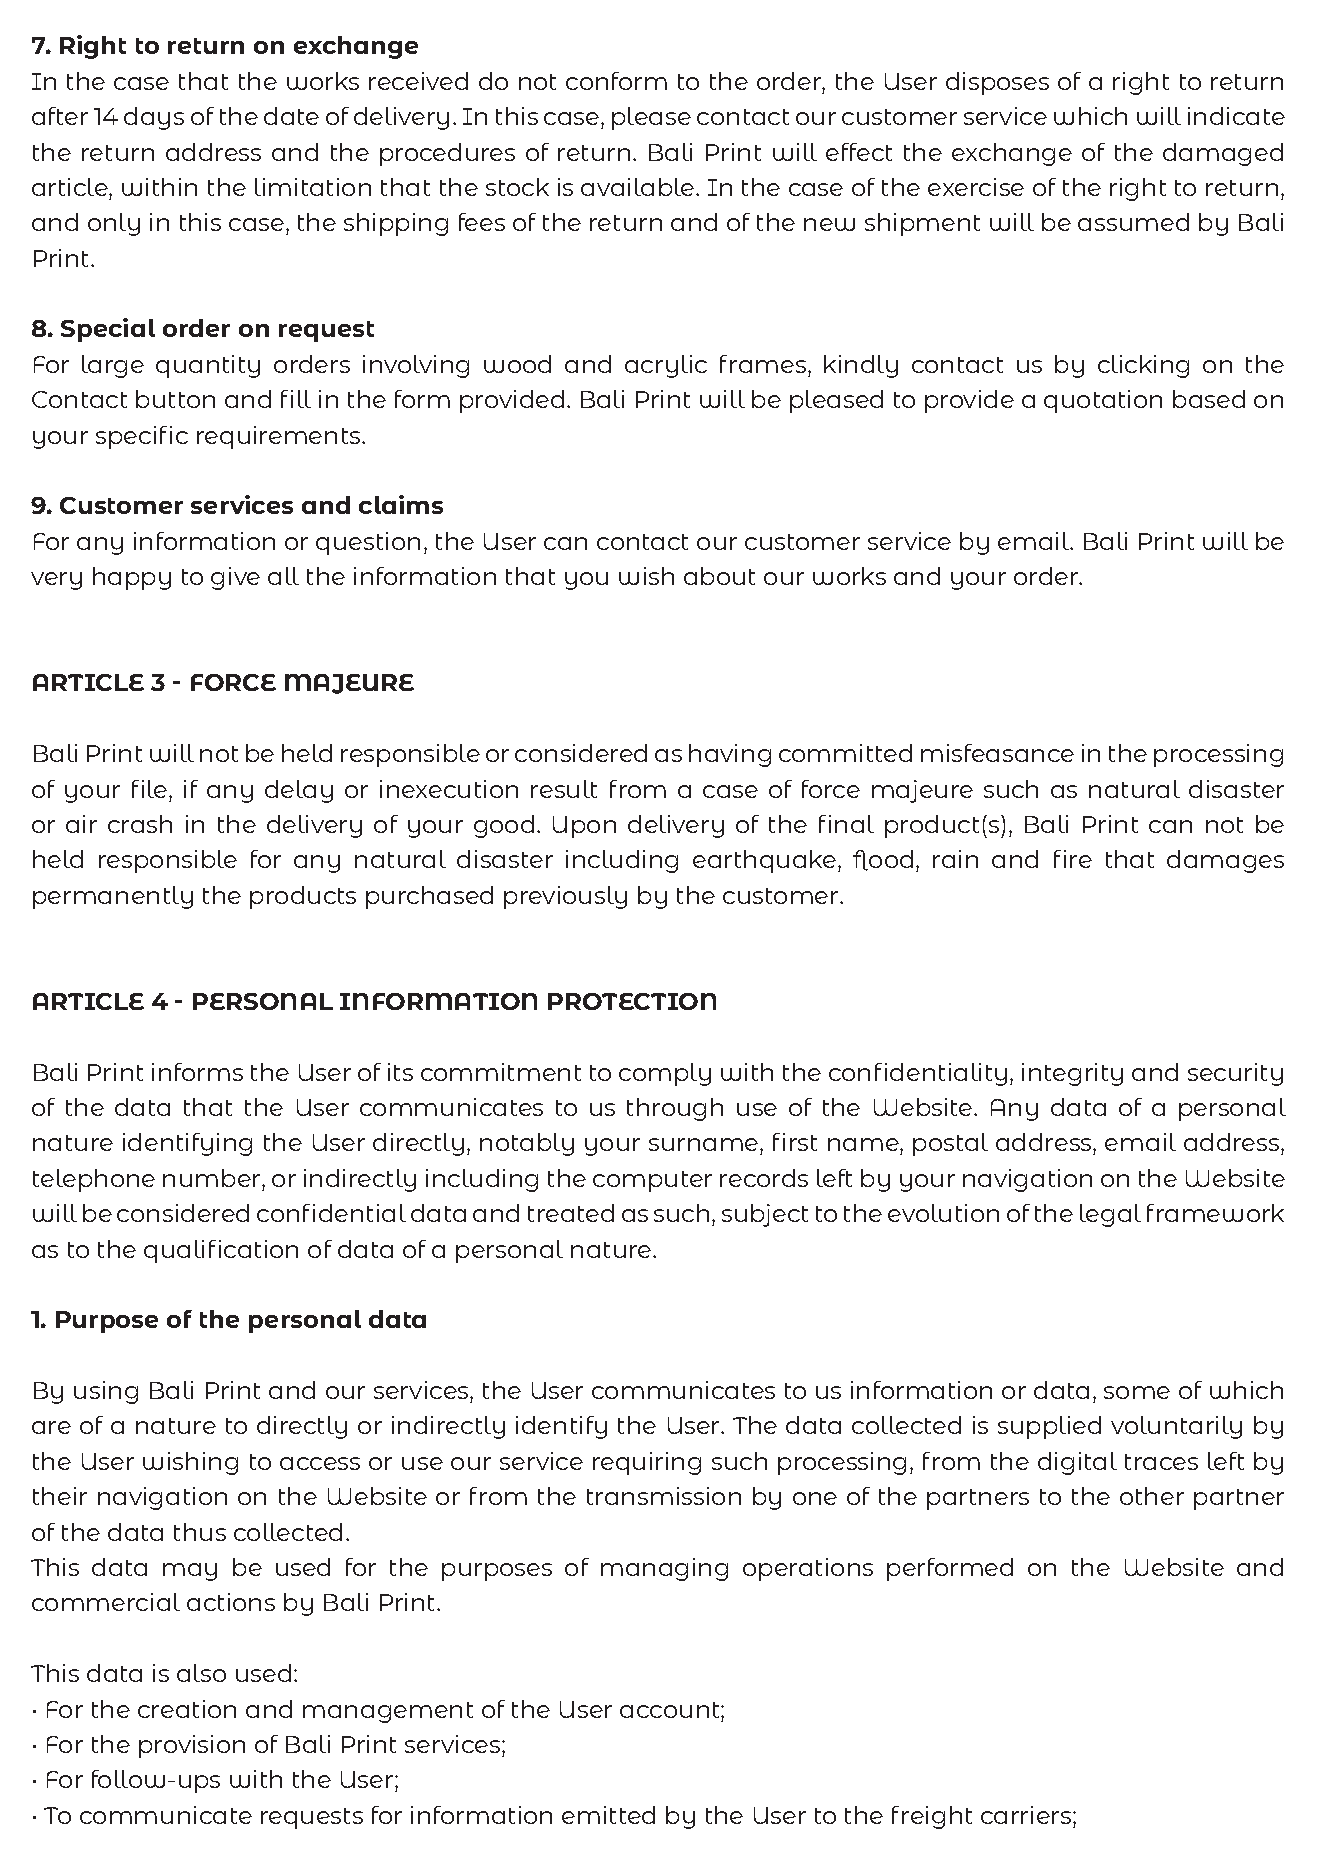 The width and height of the screenshot is (1317, 1862). What do you see at coordinates (1137, 1392) in the screenshot?
I see `some` at bounding box center [1137, 1392].
